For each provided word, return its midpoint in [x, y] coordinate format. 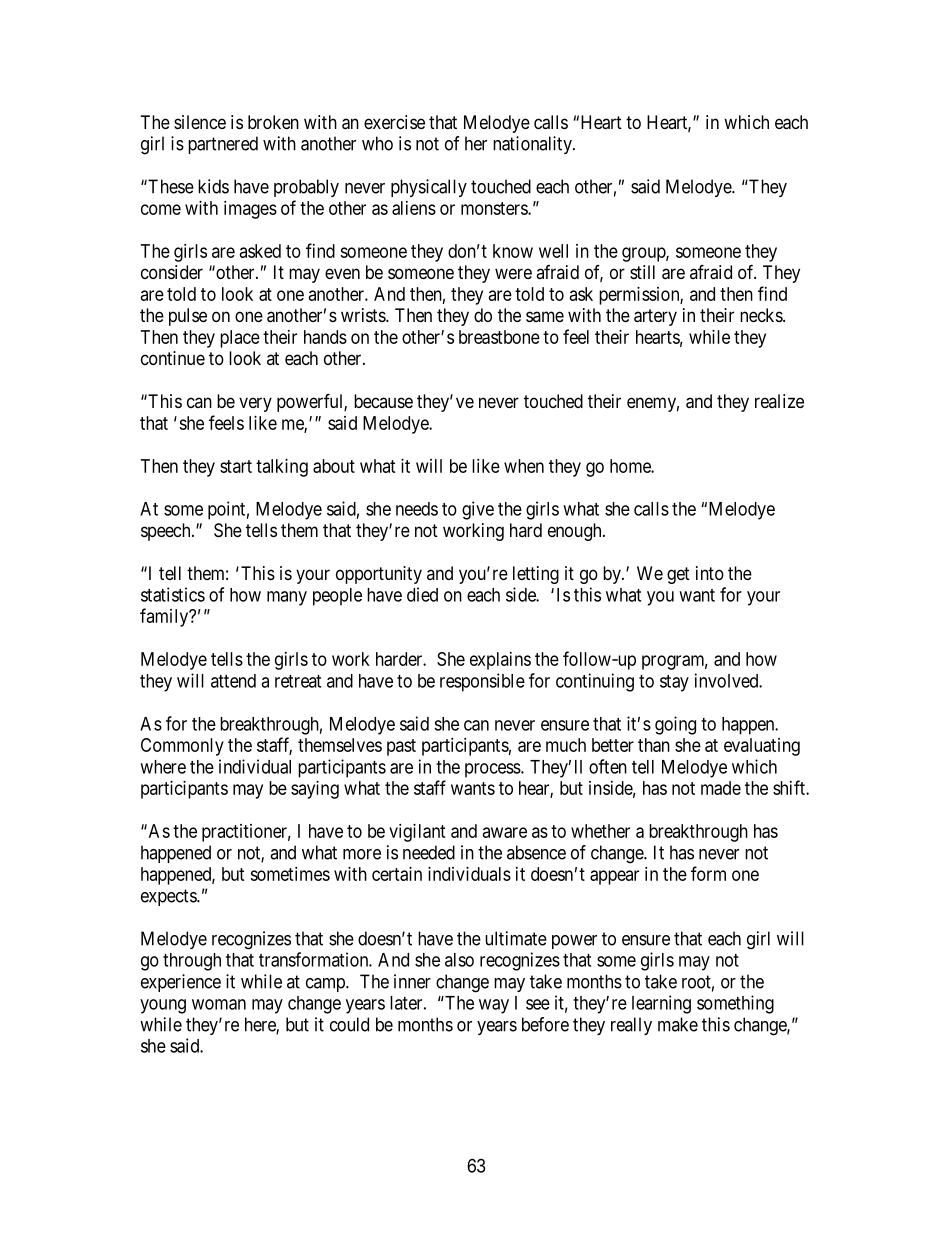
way [494, 1006]
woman [219, 1004]
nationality [533, 145]
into [710, 573]
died [422, 594]
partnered [223, 145]
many [287, 598]
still [642, 272]
